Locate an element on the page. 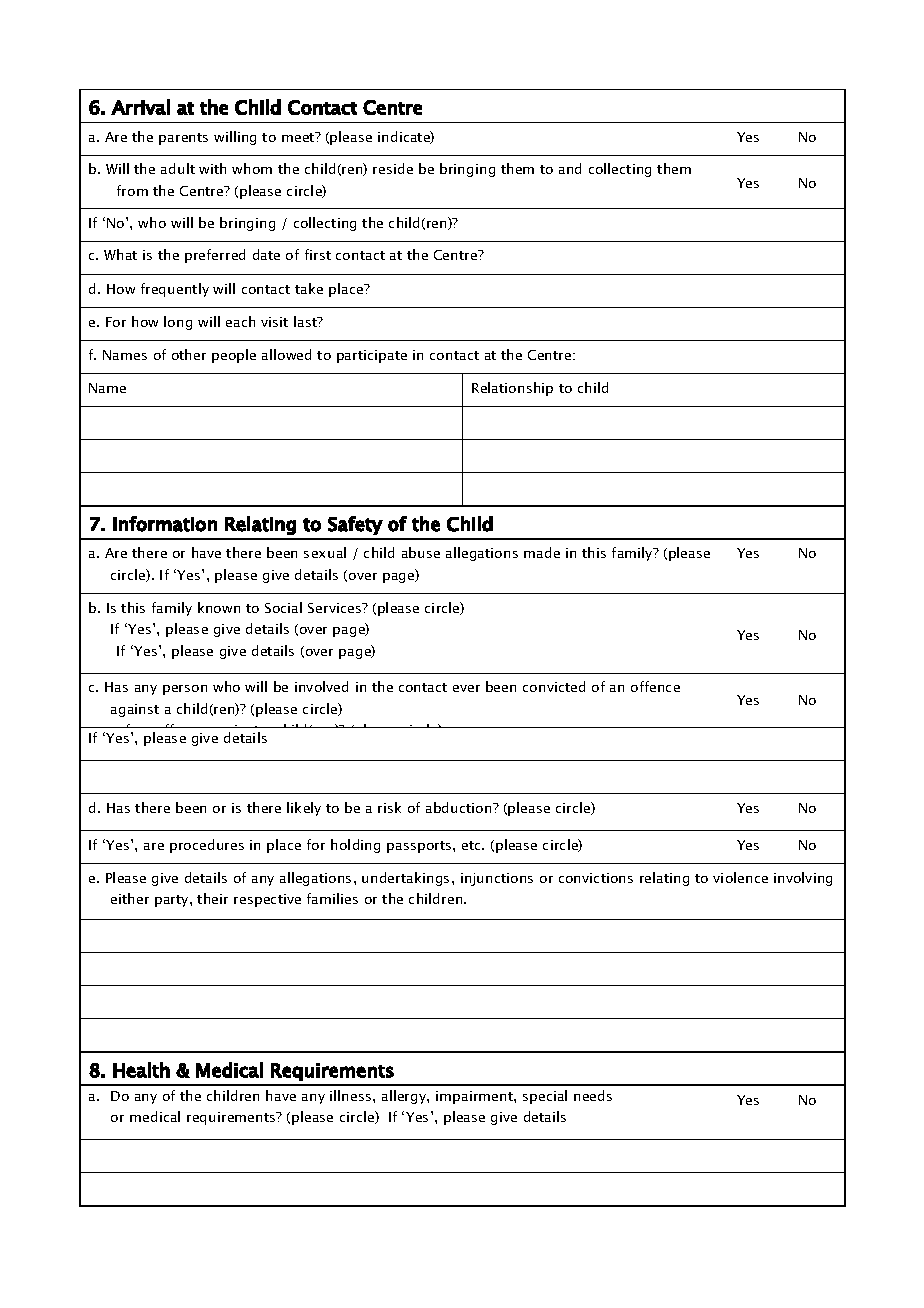 The image size is (924, 1308). known is located at coordinates (219, 607).
